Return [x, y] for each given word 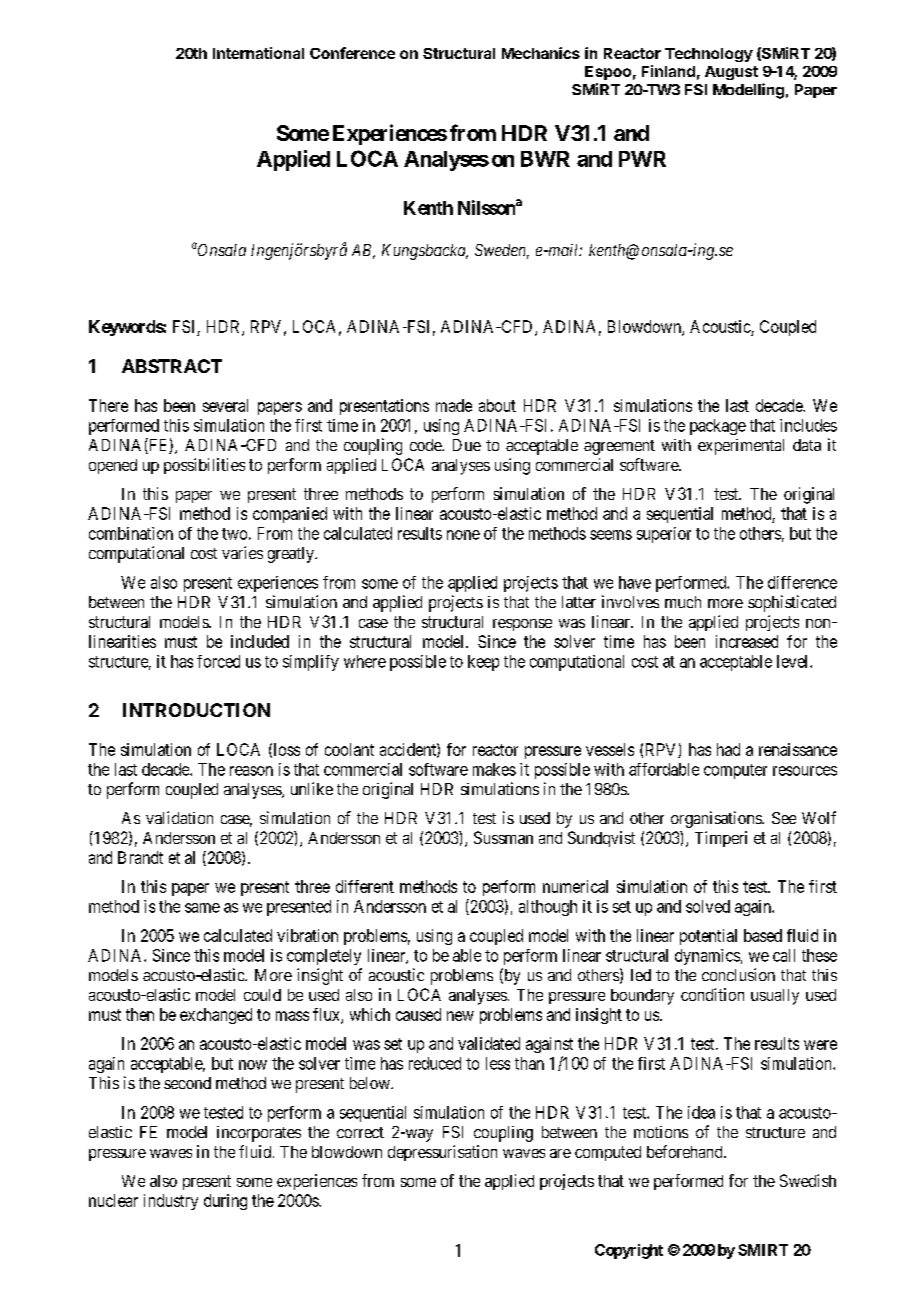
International [258, 53]
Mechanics [541, 53]
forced [218, 661]
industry [171, 1202]
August [731, 73]
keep [483, 663]
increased [747, 641]
